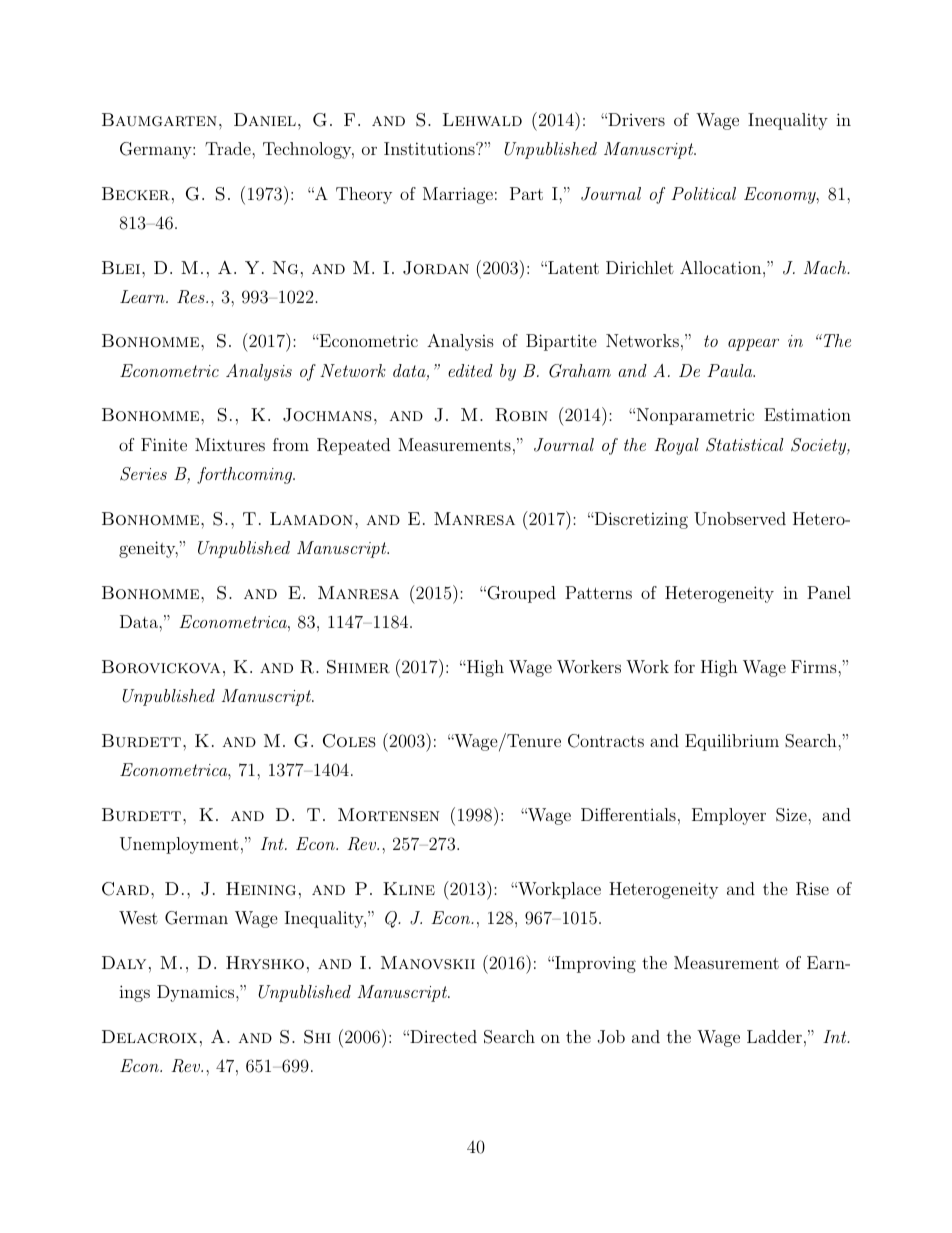 The height and width of the screenshot is (1233, 952). What do you see at coordinates (606, 741) in the screenshot?
I see `Contracts` at bounding box center [606, 741].
